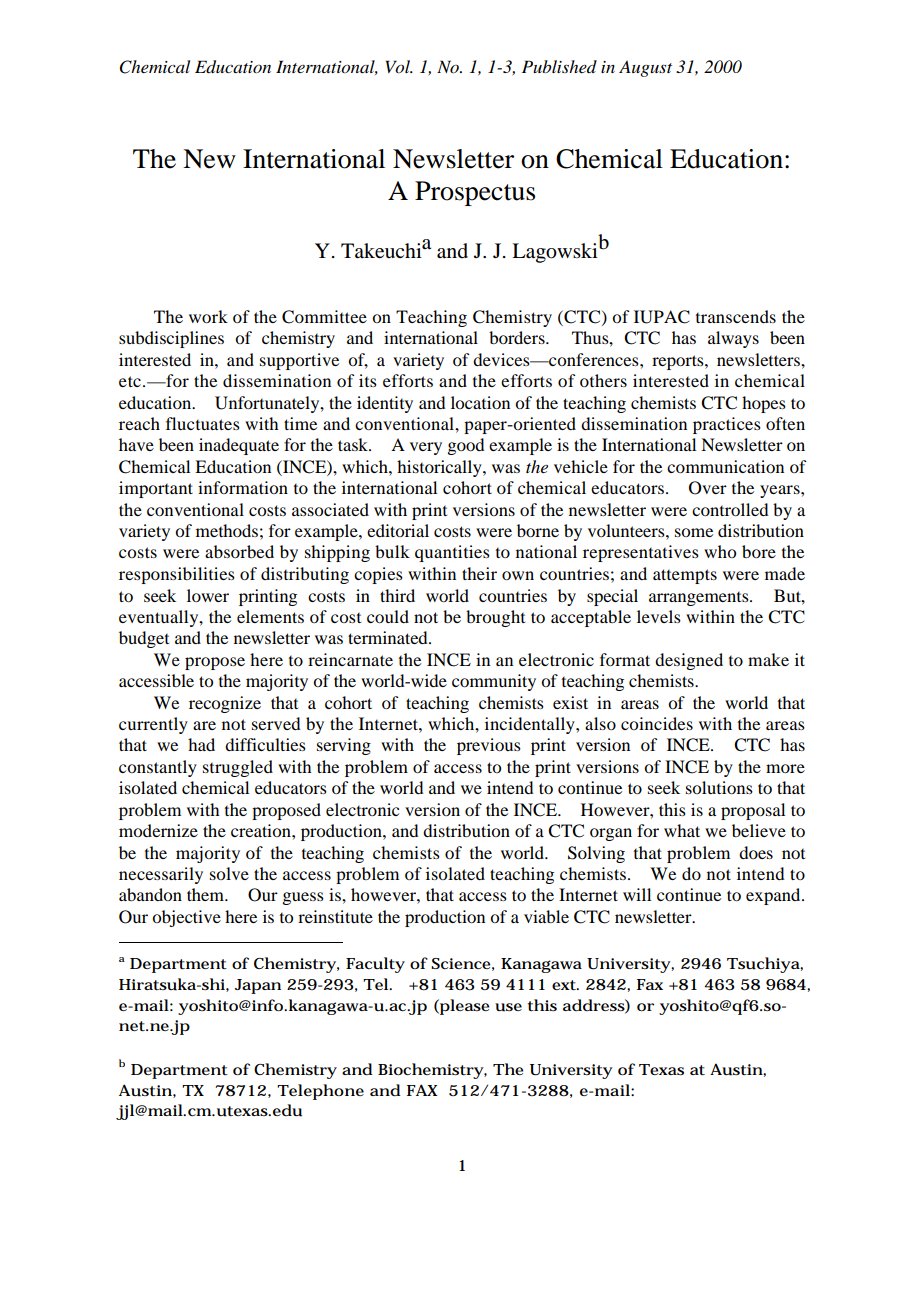 The image size is (924, 1308). I want to click on Committee, so click(324, 317).
